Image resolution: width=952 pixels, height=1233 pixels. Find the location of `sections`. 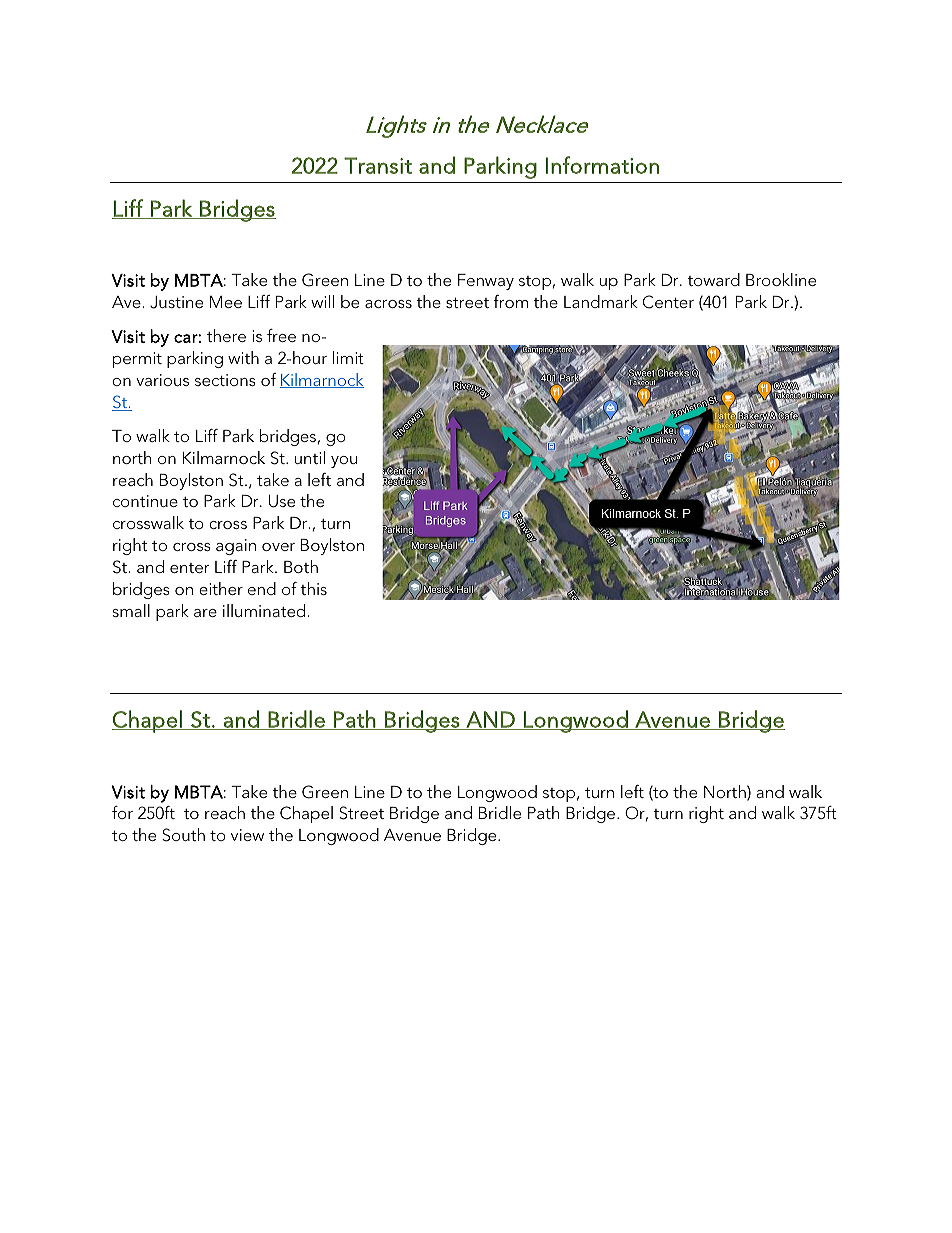

sections is located at coordinates (225, 380).
